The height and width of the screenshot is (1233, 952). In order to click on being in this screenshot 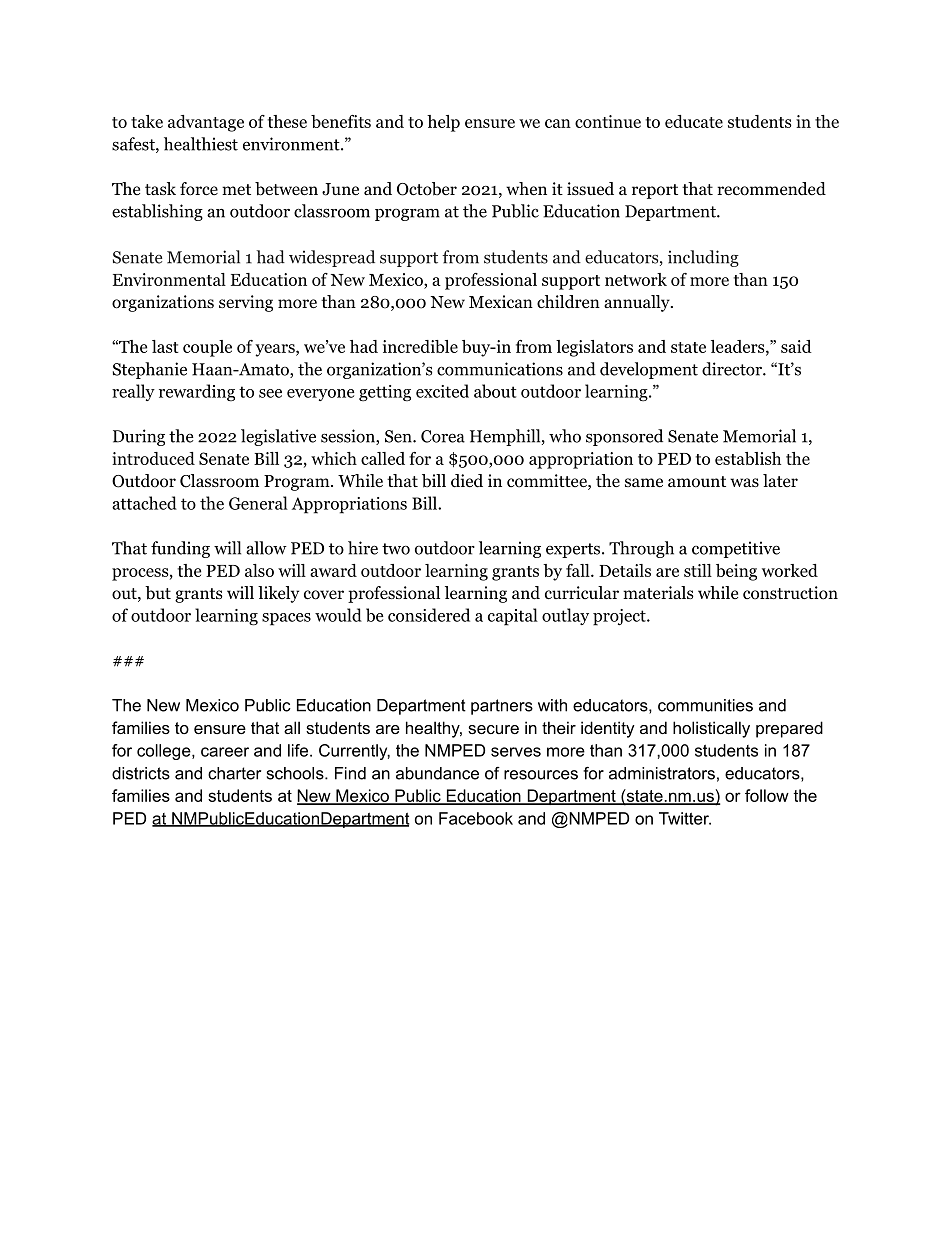, I will do `click(736, 572)`.
